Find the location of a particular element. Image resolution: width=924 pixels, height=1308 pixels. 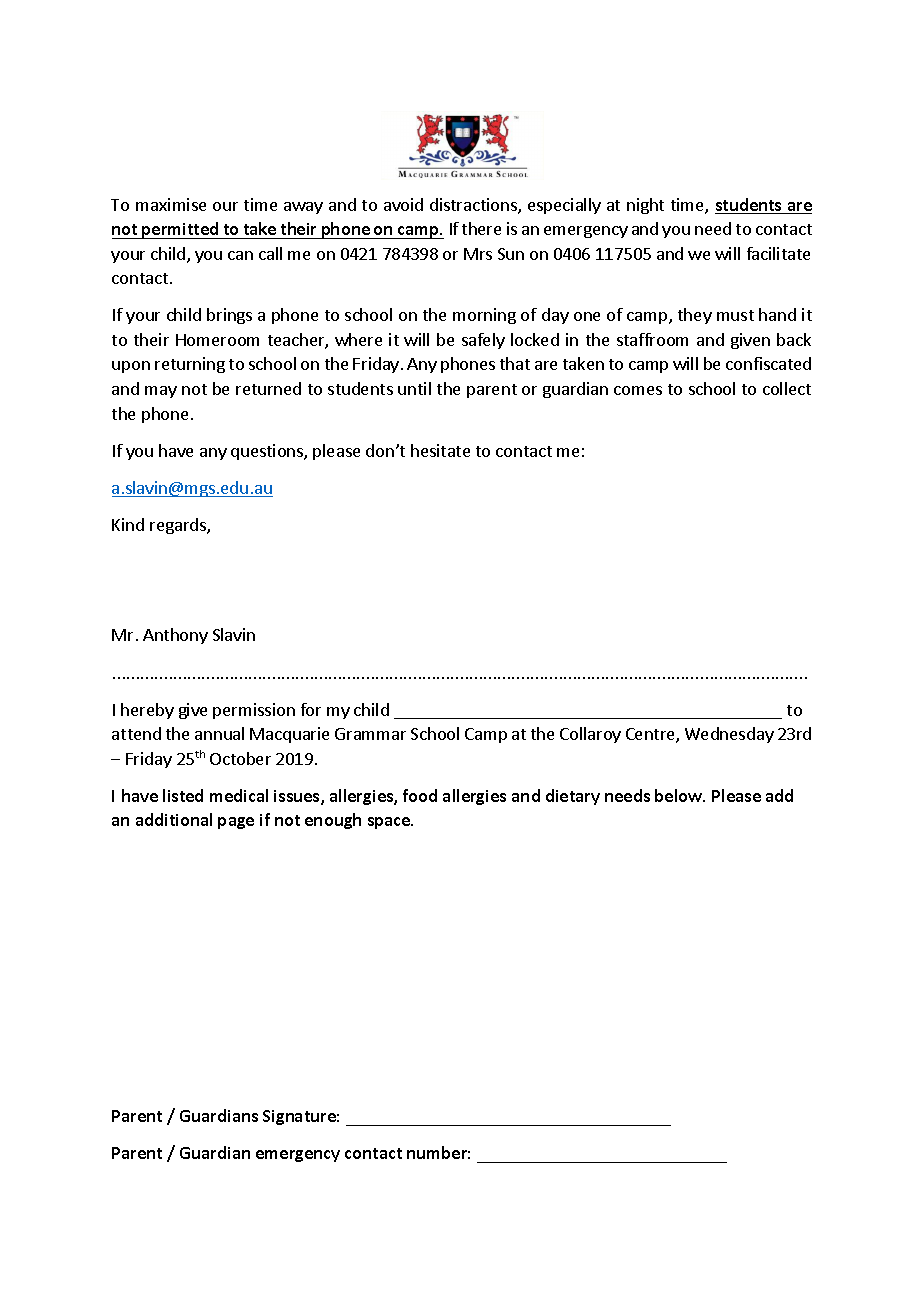

permitted is located at coordinates (180, 230).
